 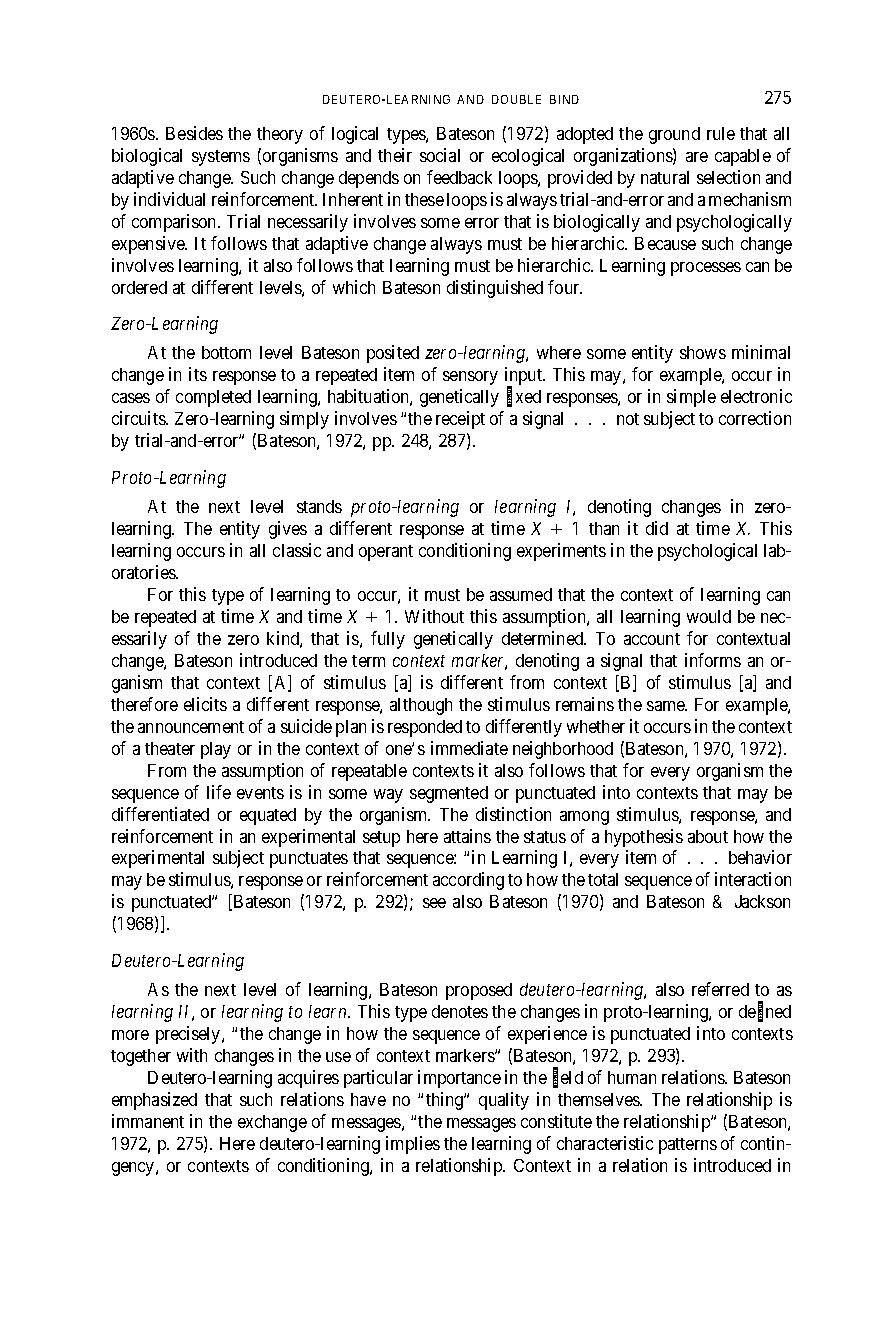 What do you see at coordinates (440, 155) in the screenshot?
I see `social` at bounding box center [440, 155].
